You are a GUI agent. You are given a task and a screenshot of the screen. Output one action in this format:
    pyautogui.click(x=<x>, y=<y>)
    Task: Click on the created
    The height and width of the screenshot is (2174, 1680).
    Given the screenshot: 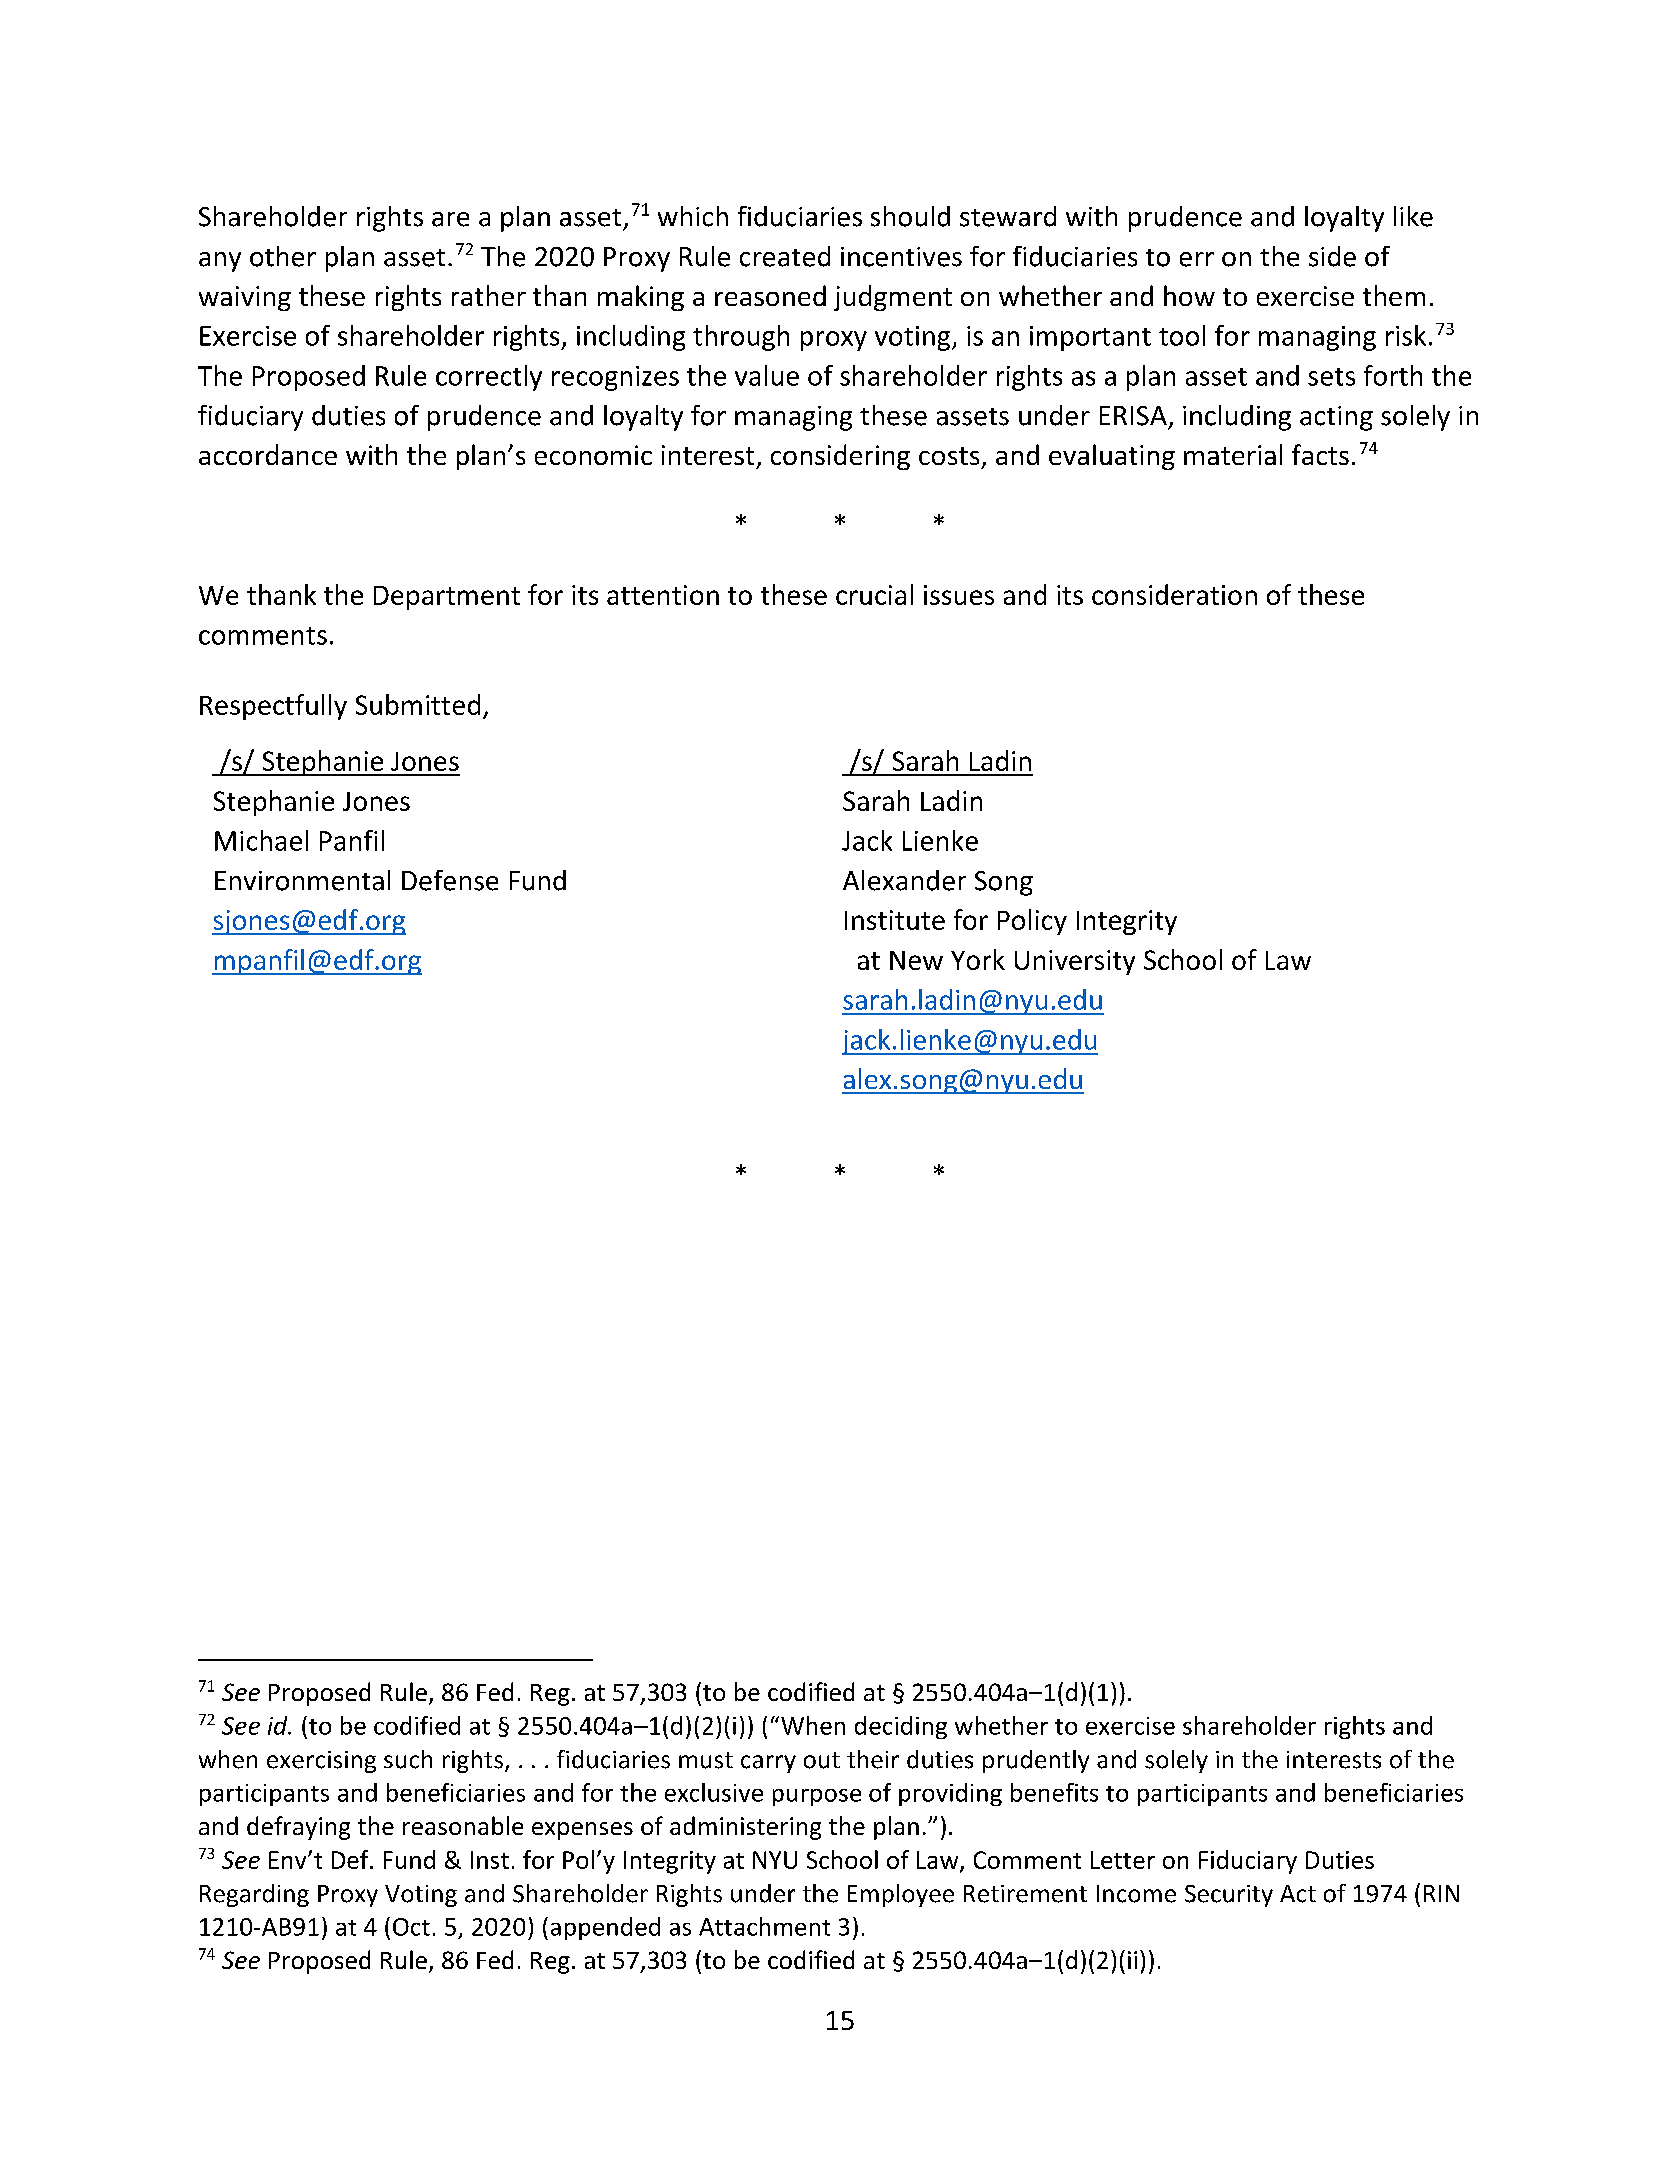 What is the action you would take?
    pyautogui.click(x=785, y=256)
